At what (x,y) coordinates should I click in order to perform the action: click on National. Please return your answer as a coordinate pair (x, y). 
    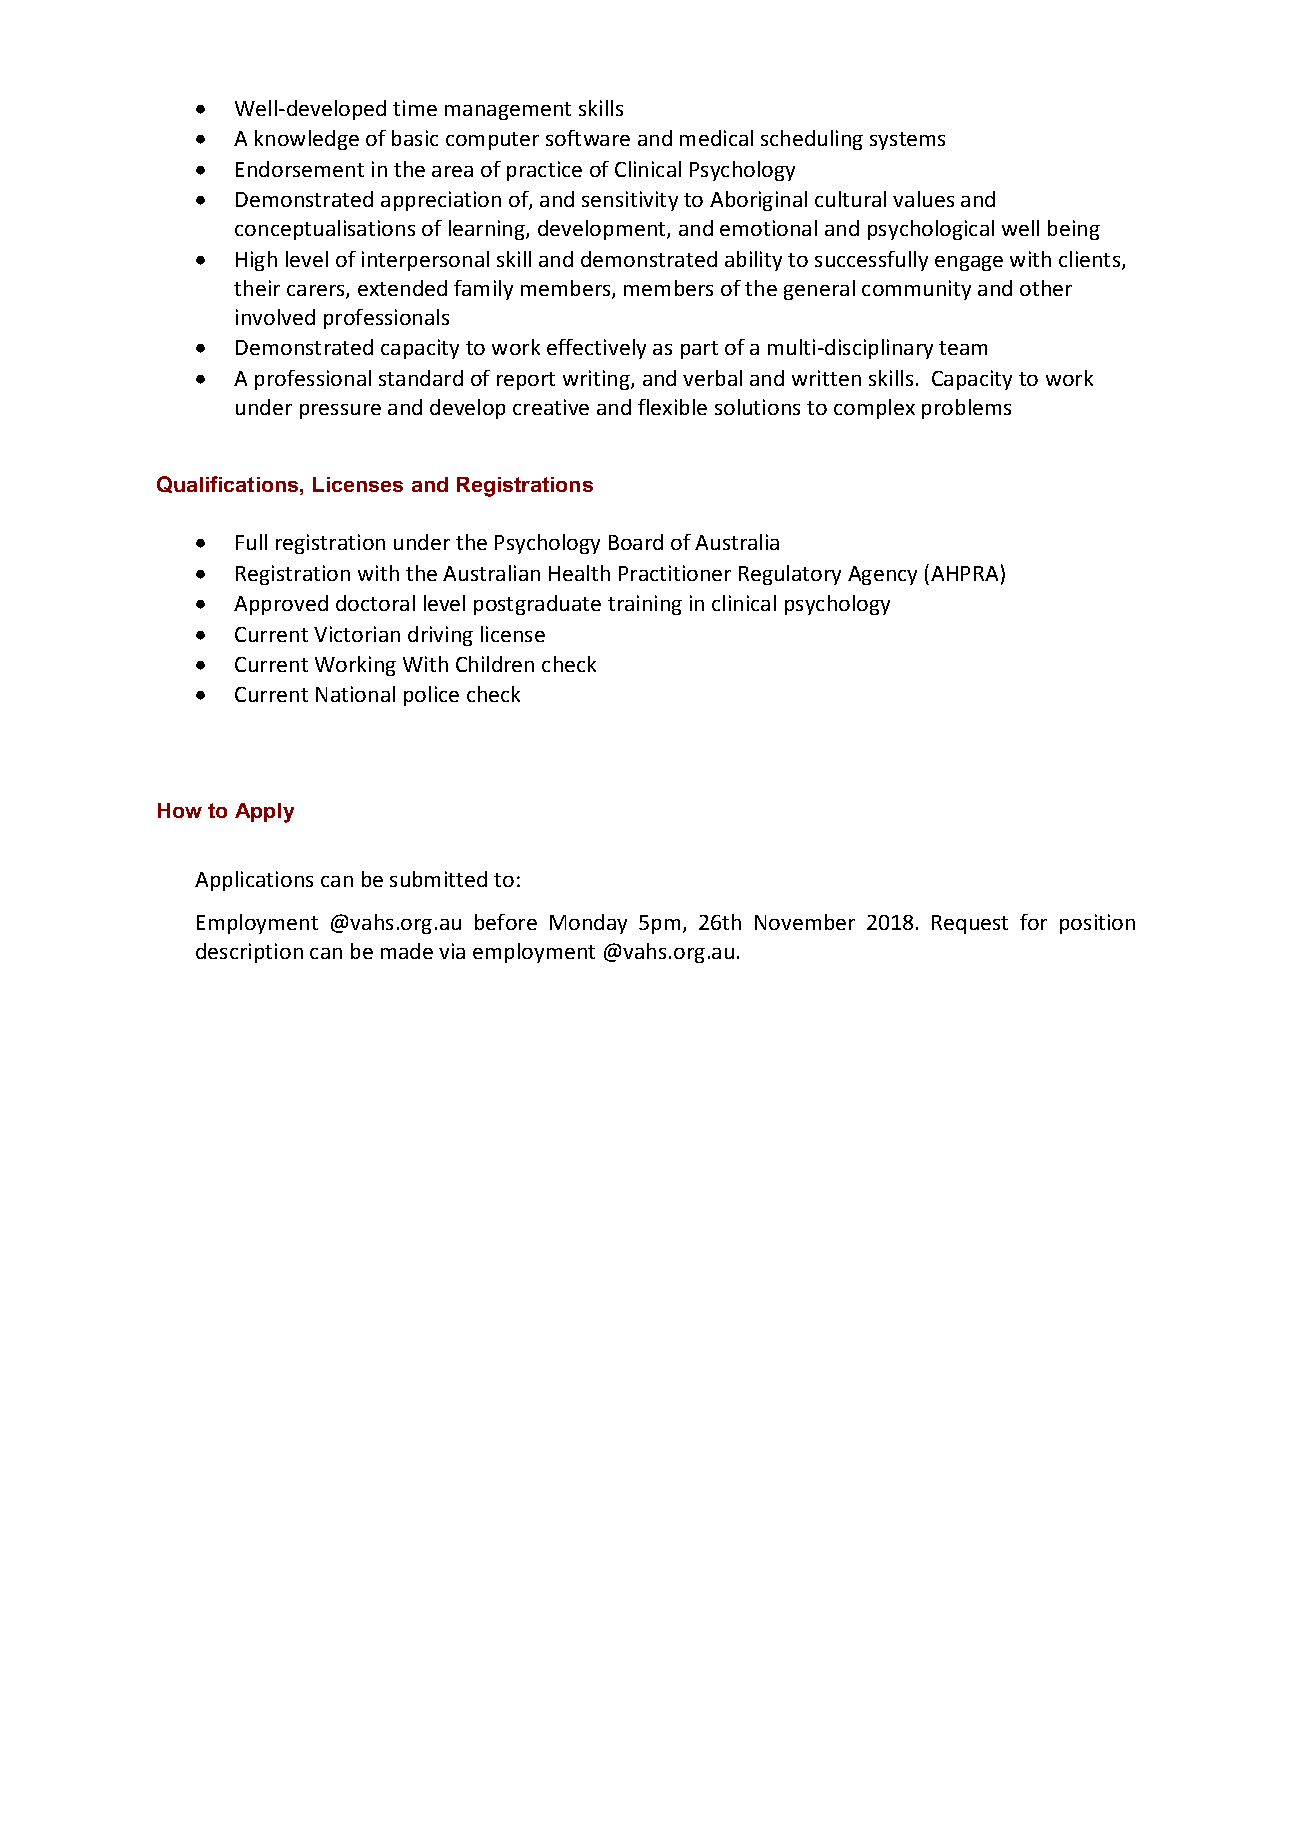
    Looking at the image, I should click on (355, 694).
